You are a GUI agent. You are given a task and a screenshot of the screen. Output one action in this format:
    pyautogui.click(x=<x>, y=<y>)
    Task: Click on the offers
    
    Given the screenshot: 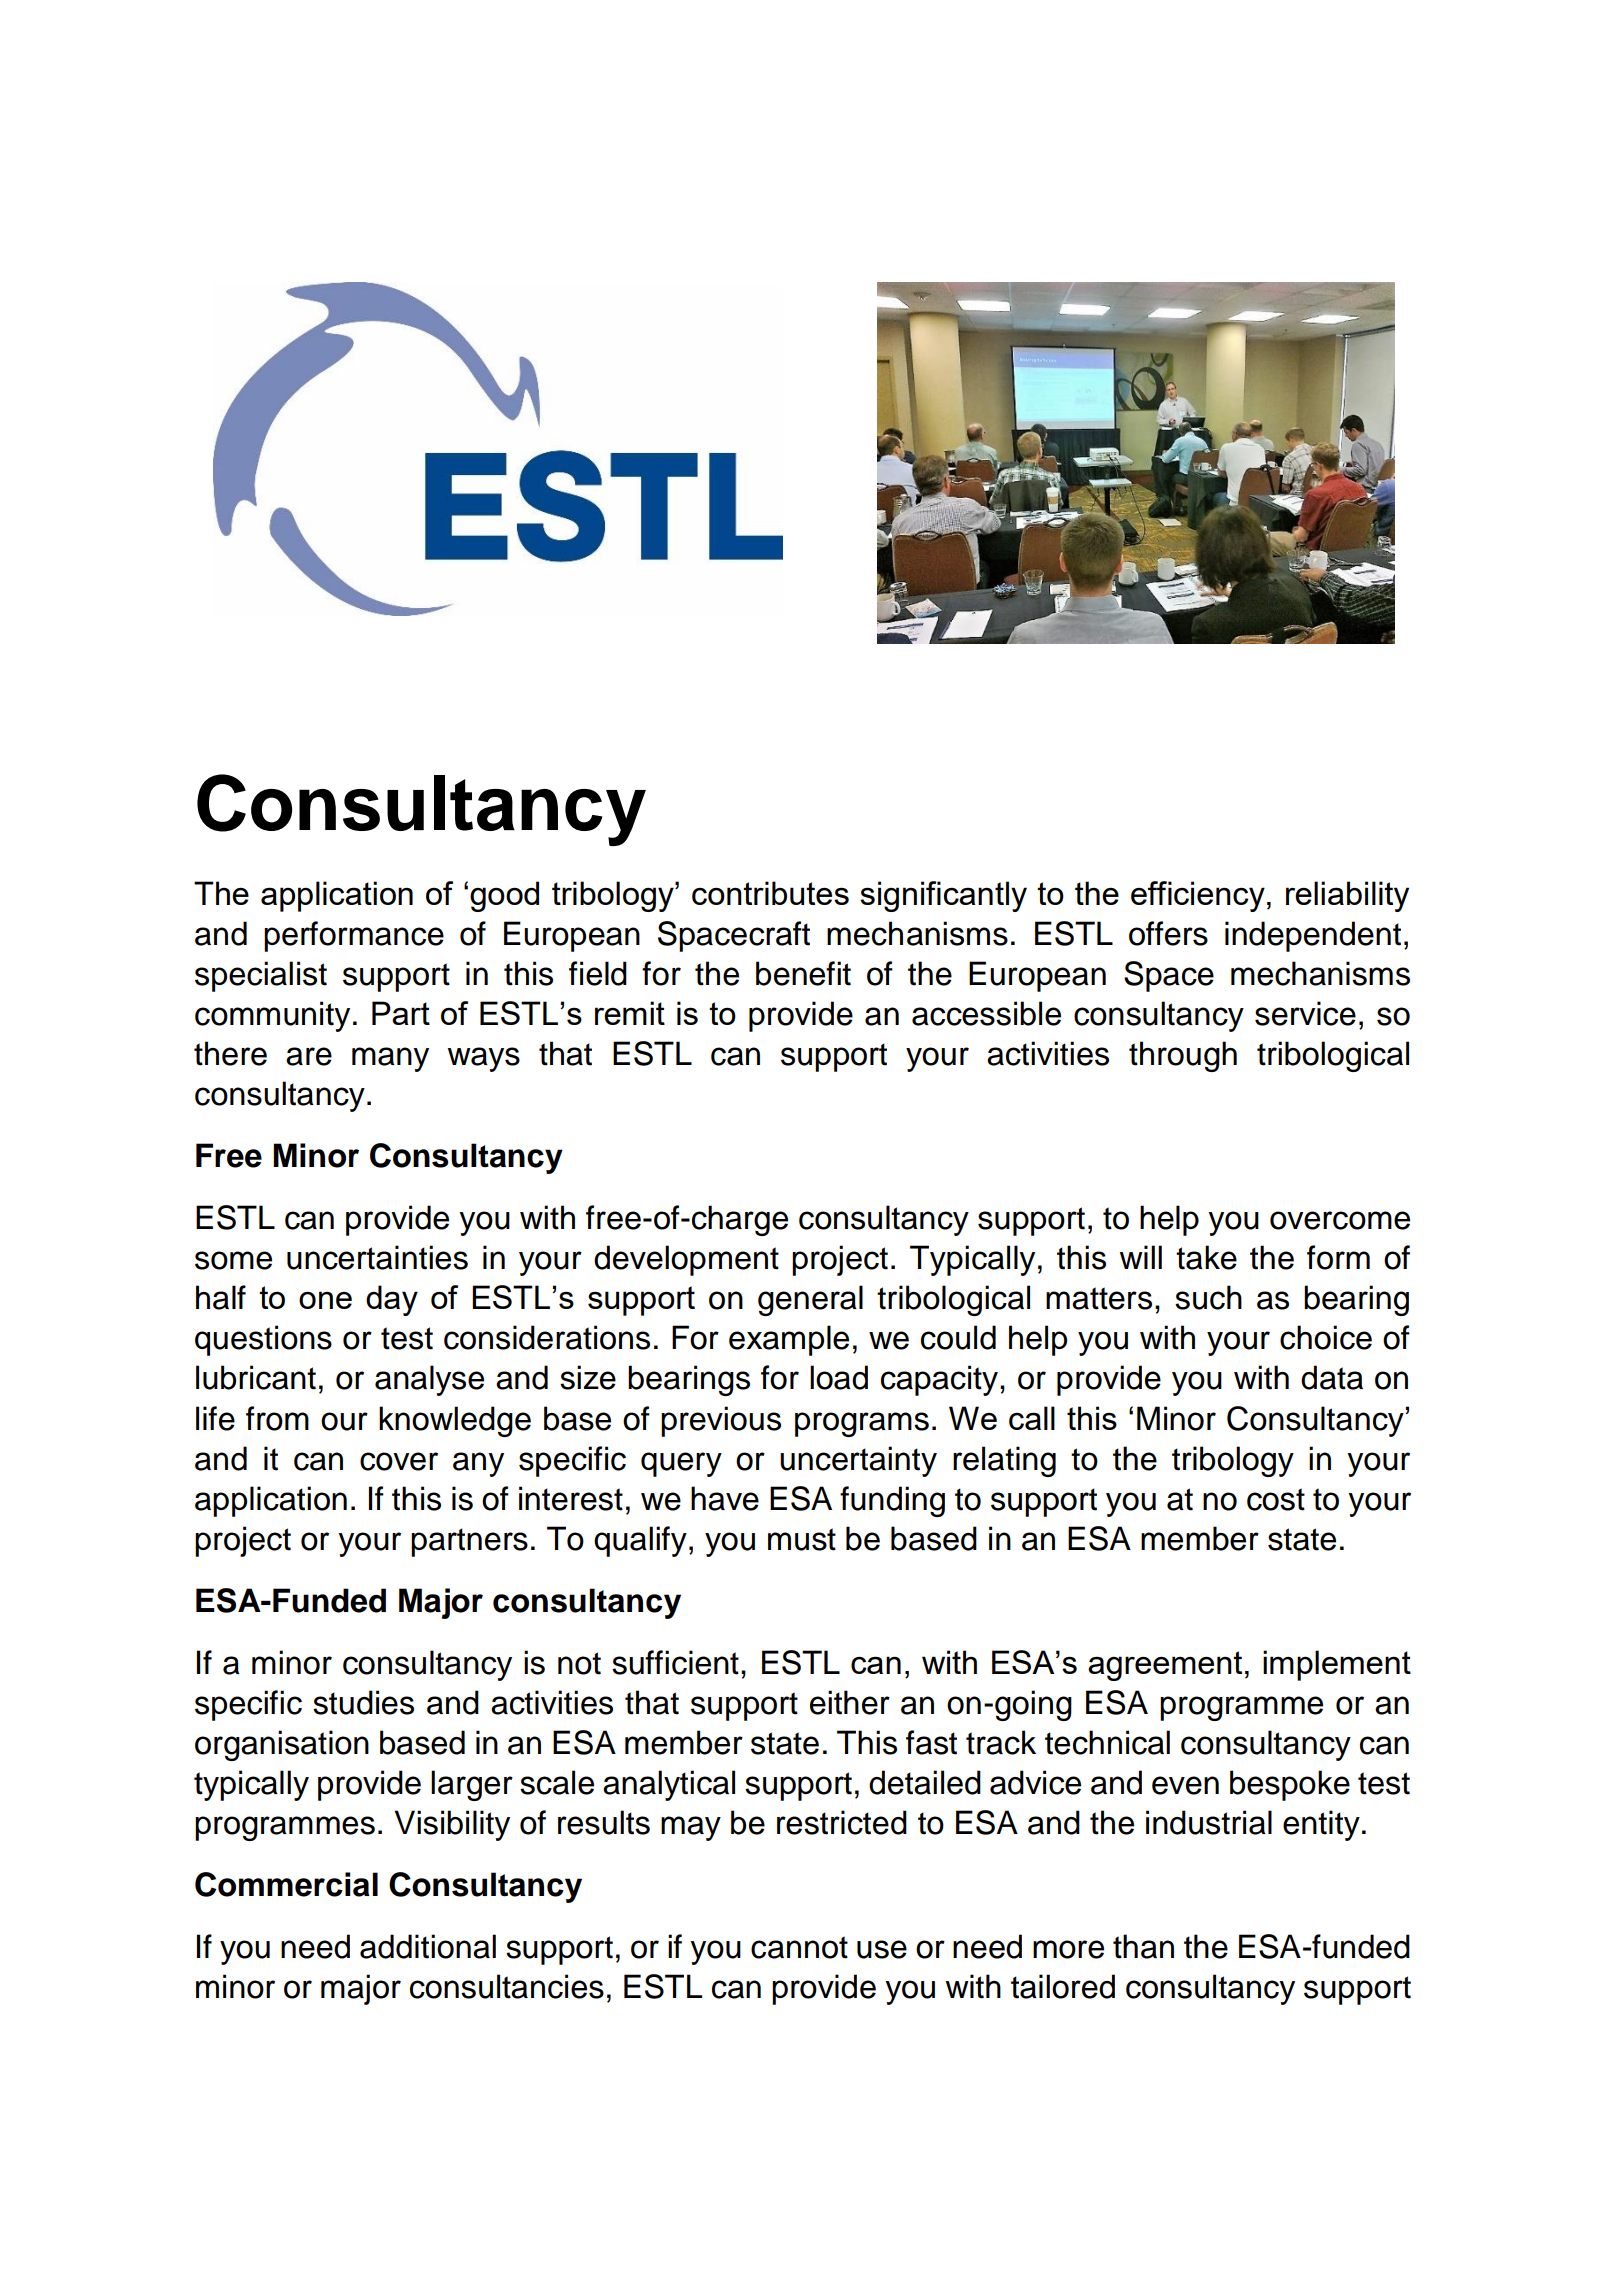 What is the action you would take?
    pyautogui.click(x=1168, y=933)
